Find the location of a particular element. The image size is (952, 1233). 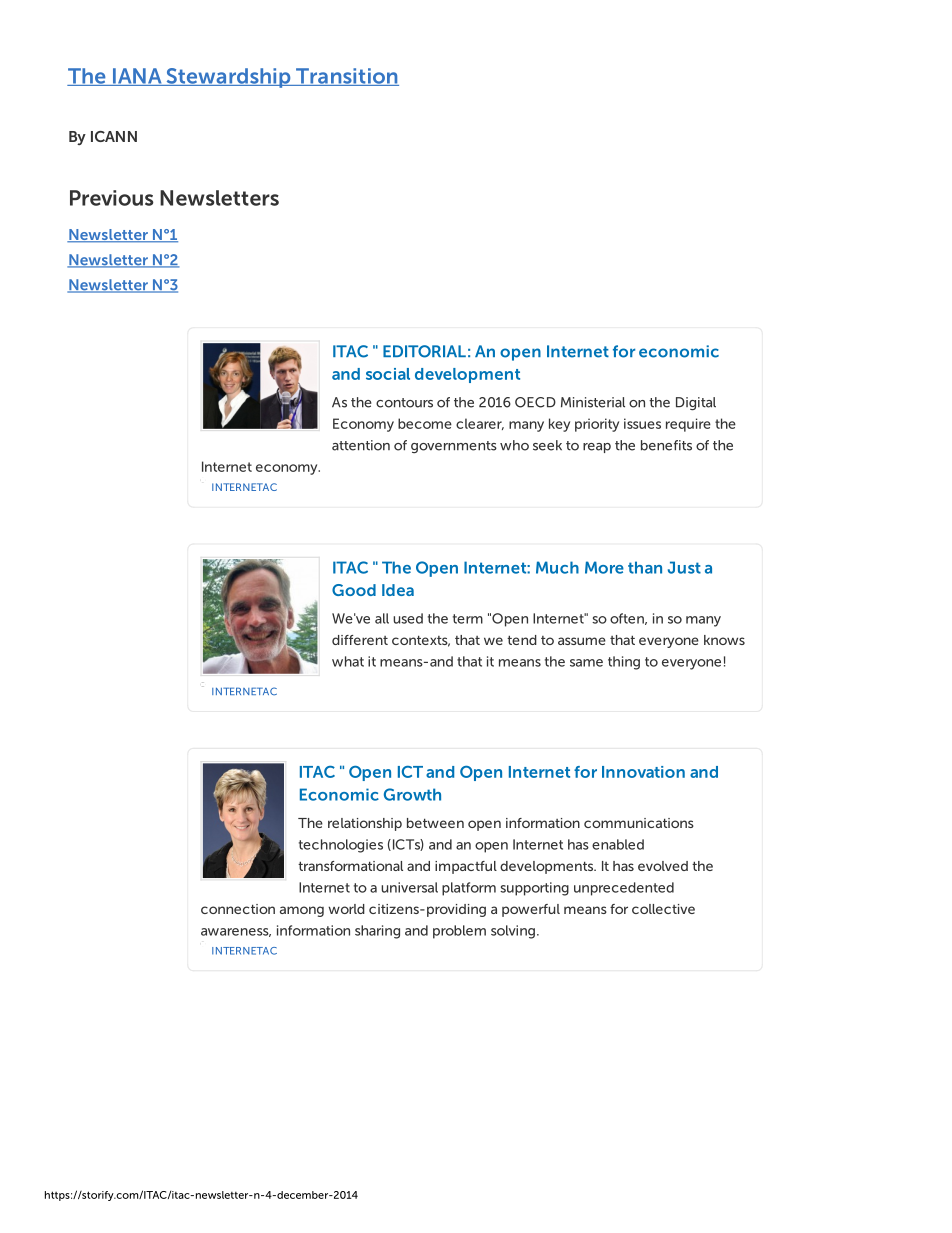

attention is located at coordinates (361, 445).
